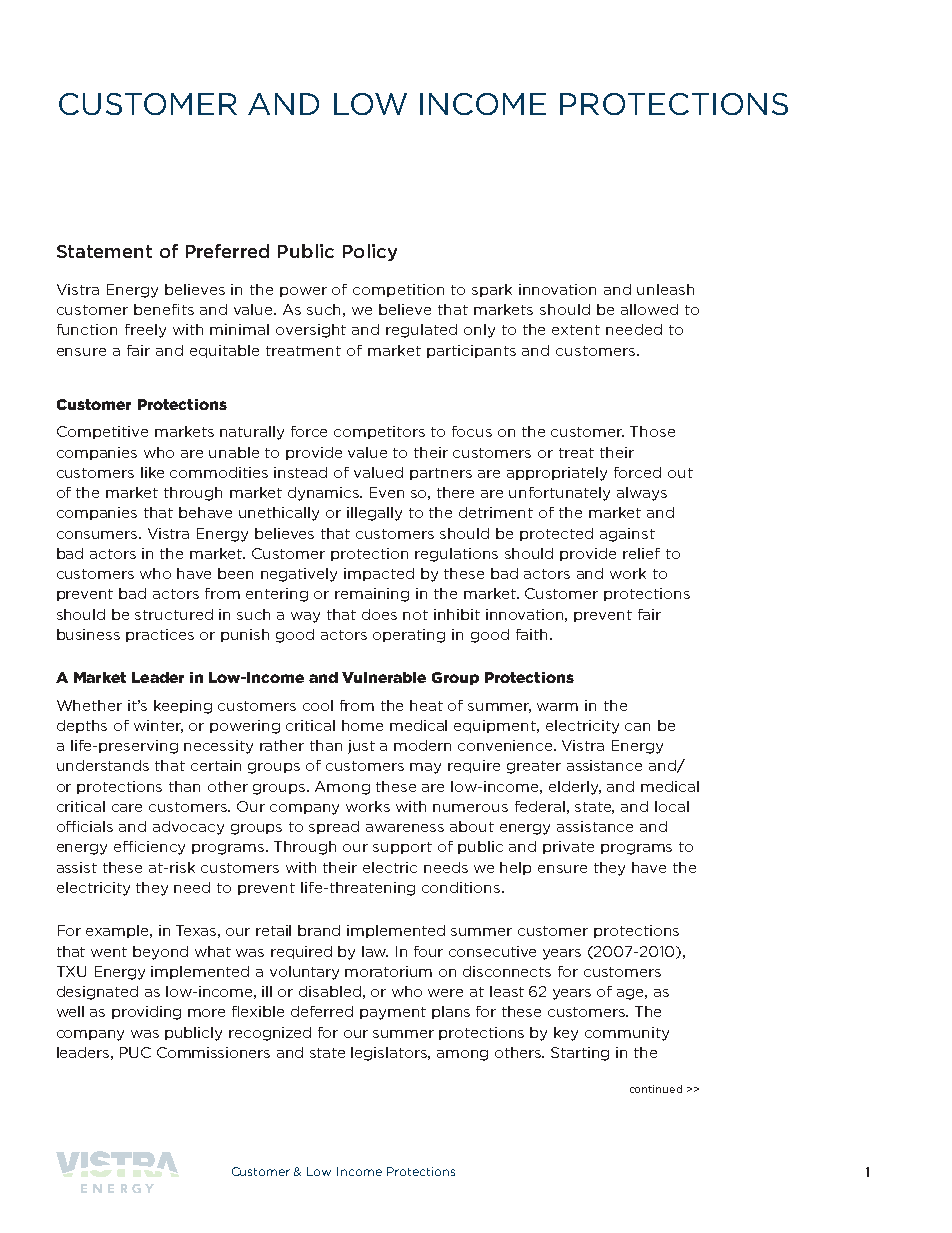 Image resolution: width=952 pixels, height=1233 pixels. Describe the element at coordinates (405, 828) in the screenshot. I see `awareness` at that location.
